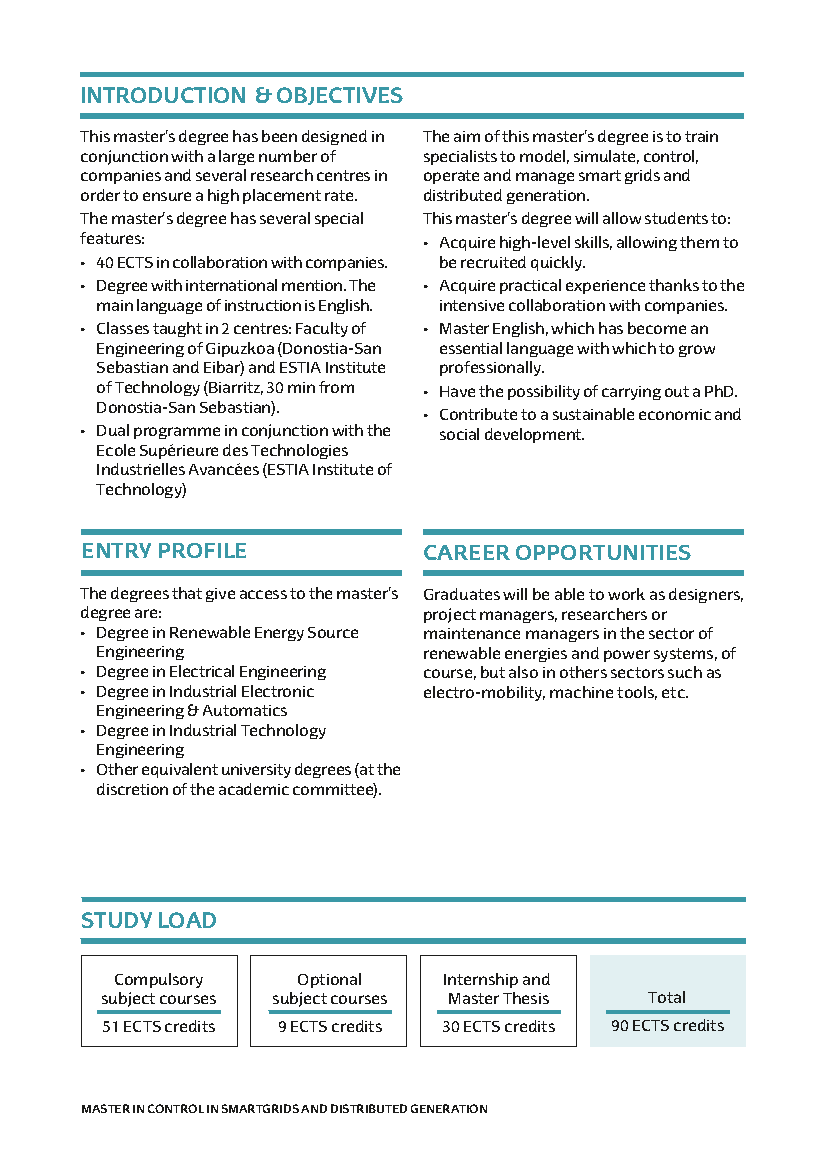 Image resolution: width=825 pixels, height=1167 pixels. I want to click on Compulsory, so click(159, 980).
